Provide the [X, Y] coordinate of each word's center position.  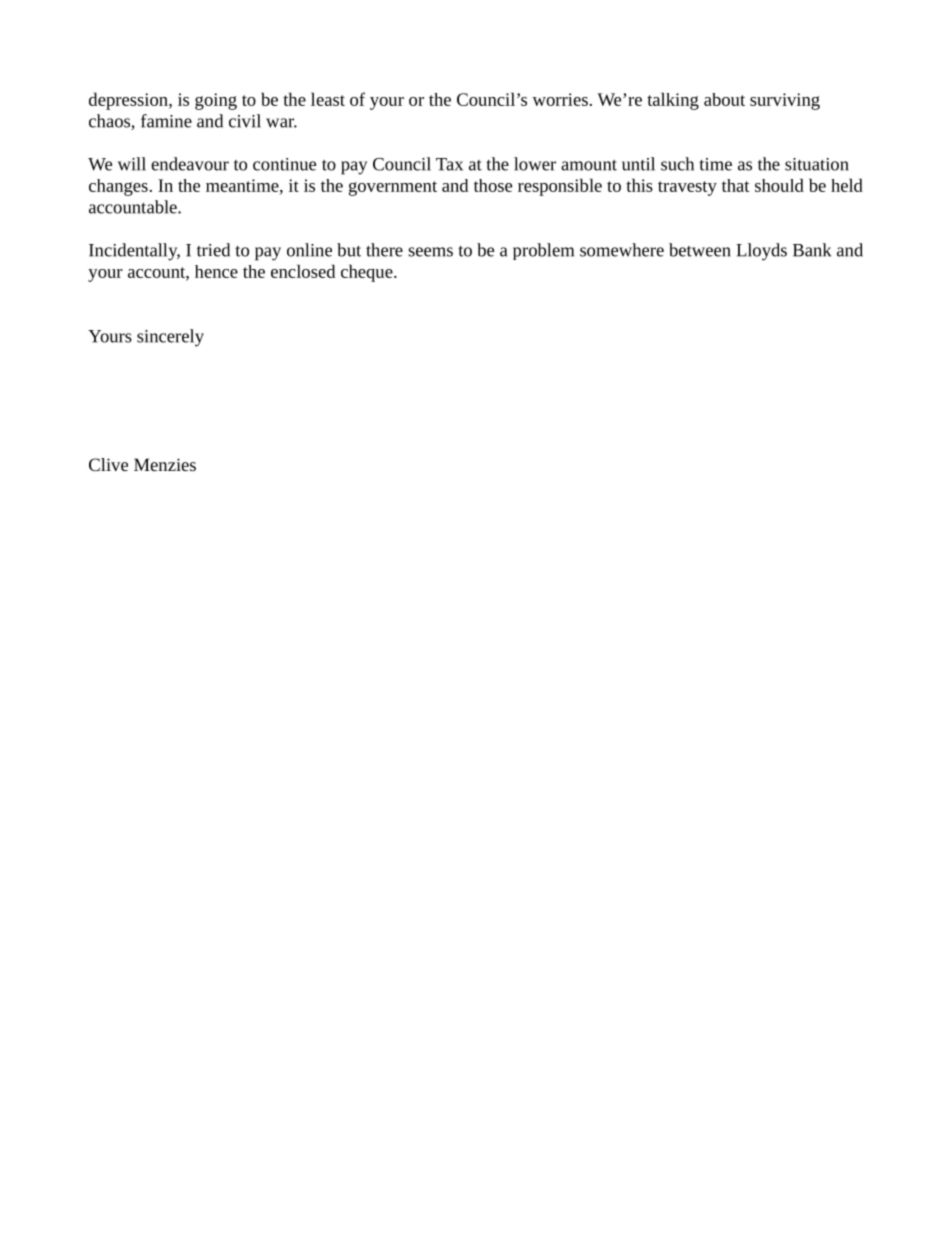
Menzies [165, 464]
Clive [108, 464]
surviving [785, 101]
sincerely [170, 338]
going [216, 101]
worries [560, 99]
